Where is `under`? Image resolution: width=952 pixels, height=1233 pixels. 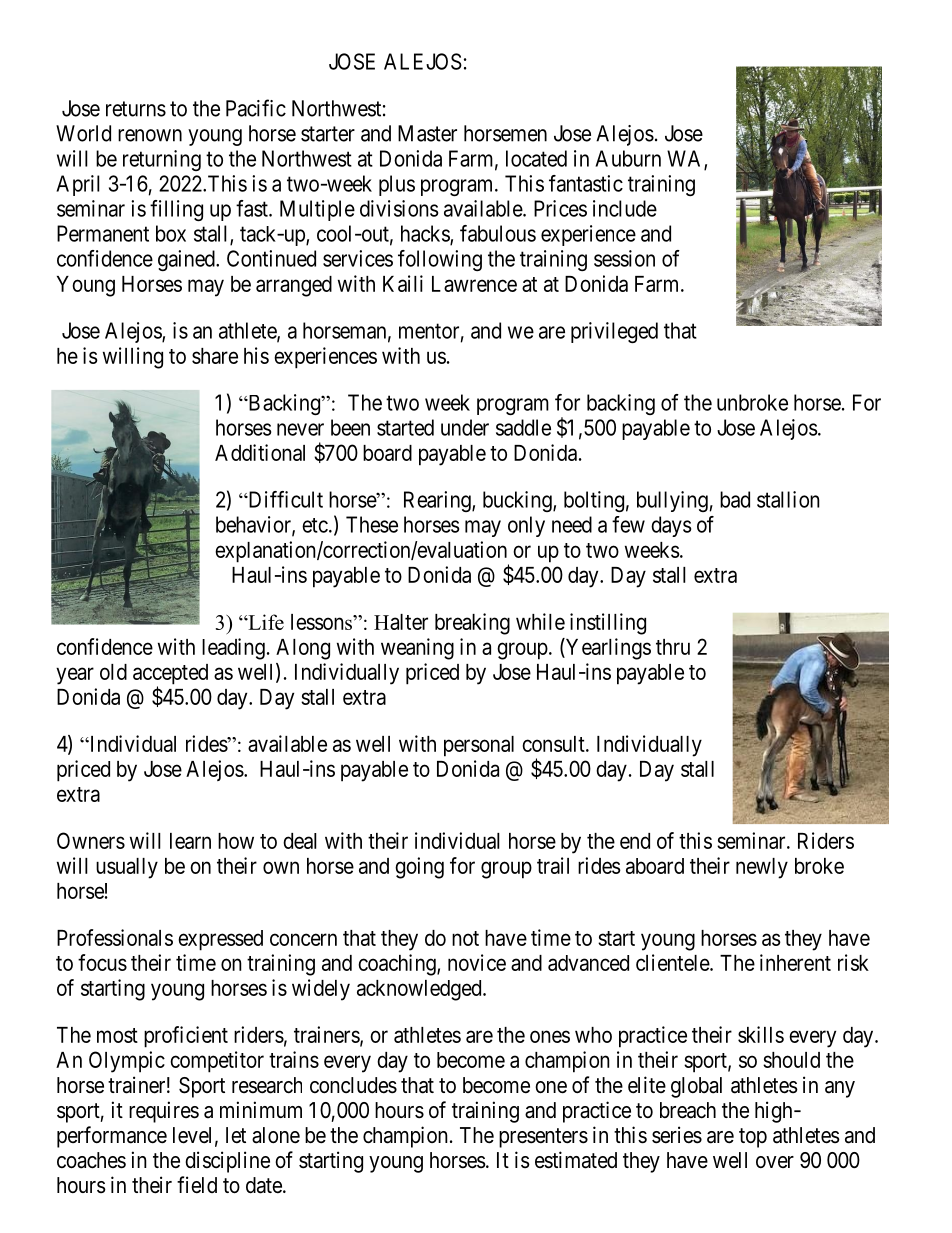 under is located at coordinates (465, 427).
